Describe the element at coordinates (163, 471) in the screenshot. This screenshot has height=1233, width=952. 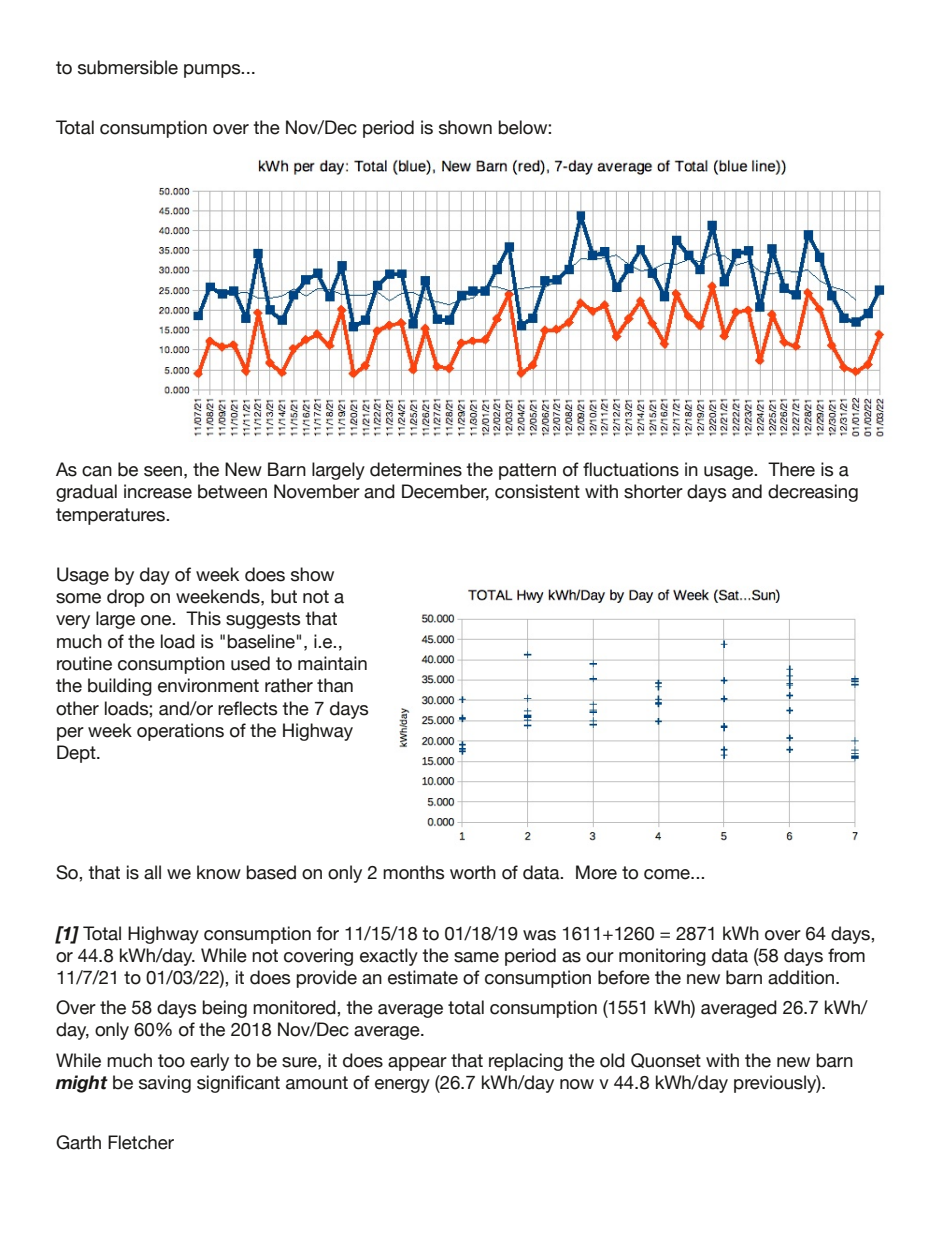
I see `seen` at that location.
